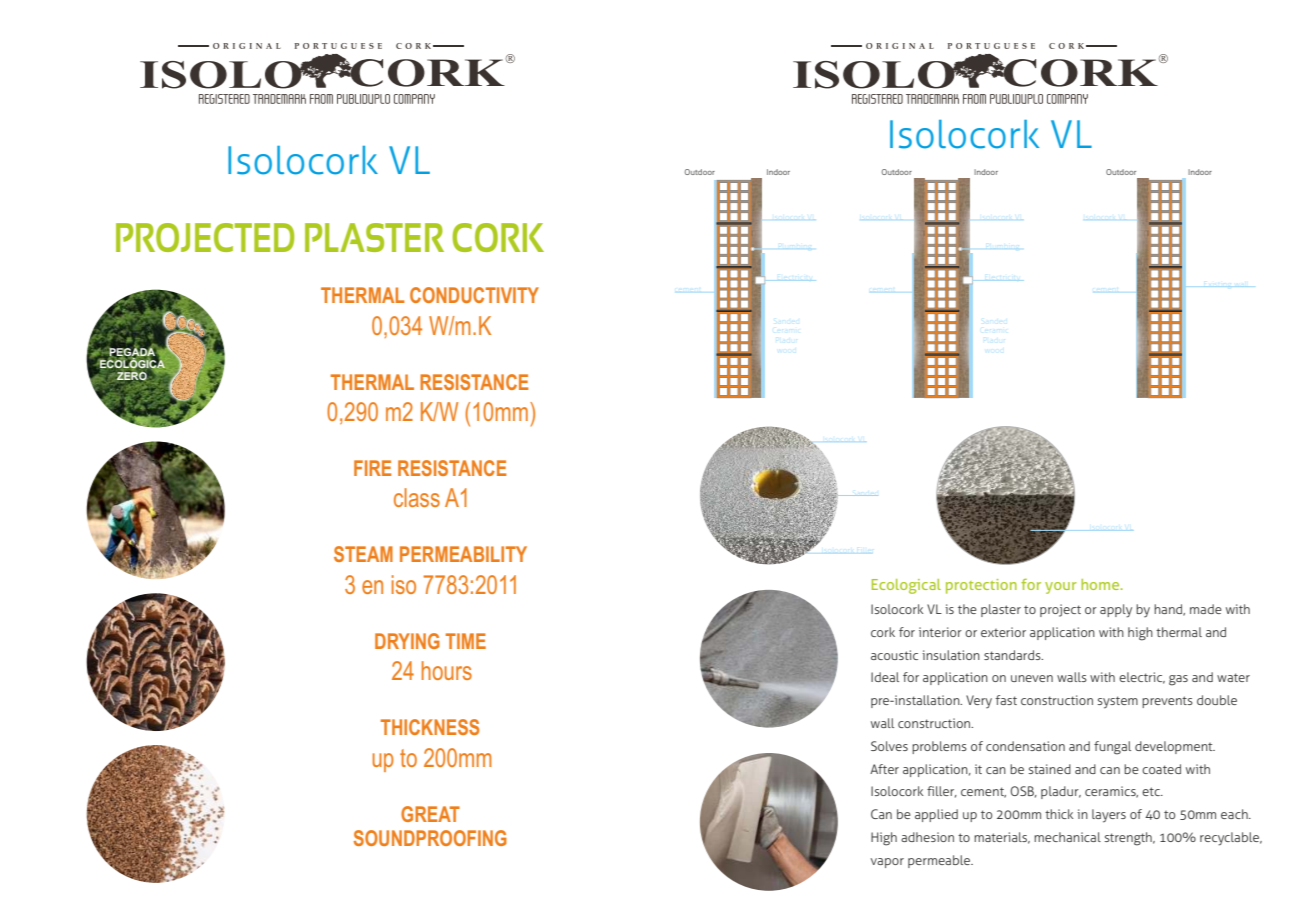  What do you see at coordinates (132, 376) in the screenshot?
I see `ZERO` at bounding box center [132, 376].
